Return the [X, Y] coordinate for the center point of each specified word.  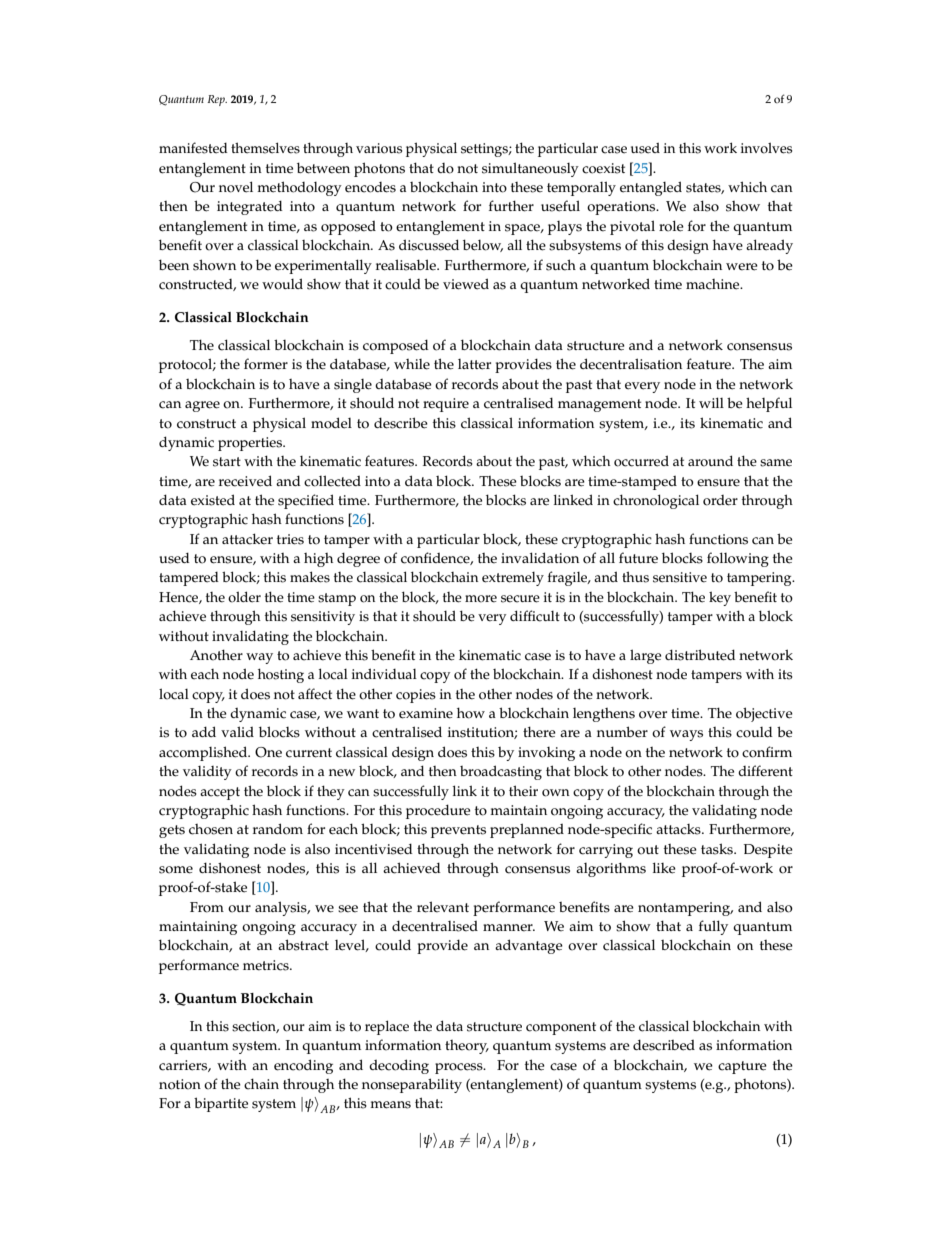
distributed [700, 655]
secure [520, 599]
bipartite [221, 1104]
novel [236, 187]
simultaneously [530, 169]
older [244, 597]
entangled [651, 188]
